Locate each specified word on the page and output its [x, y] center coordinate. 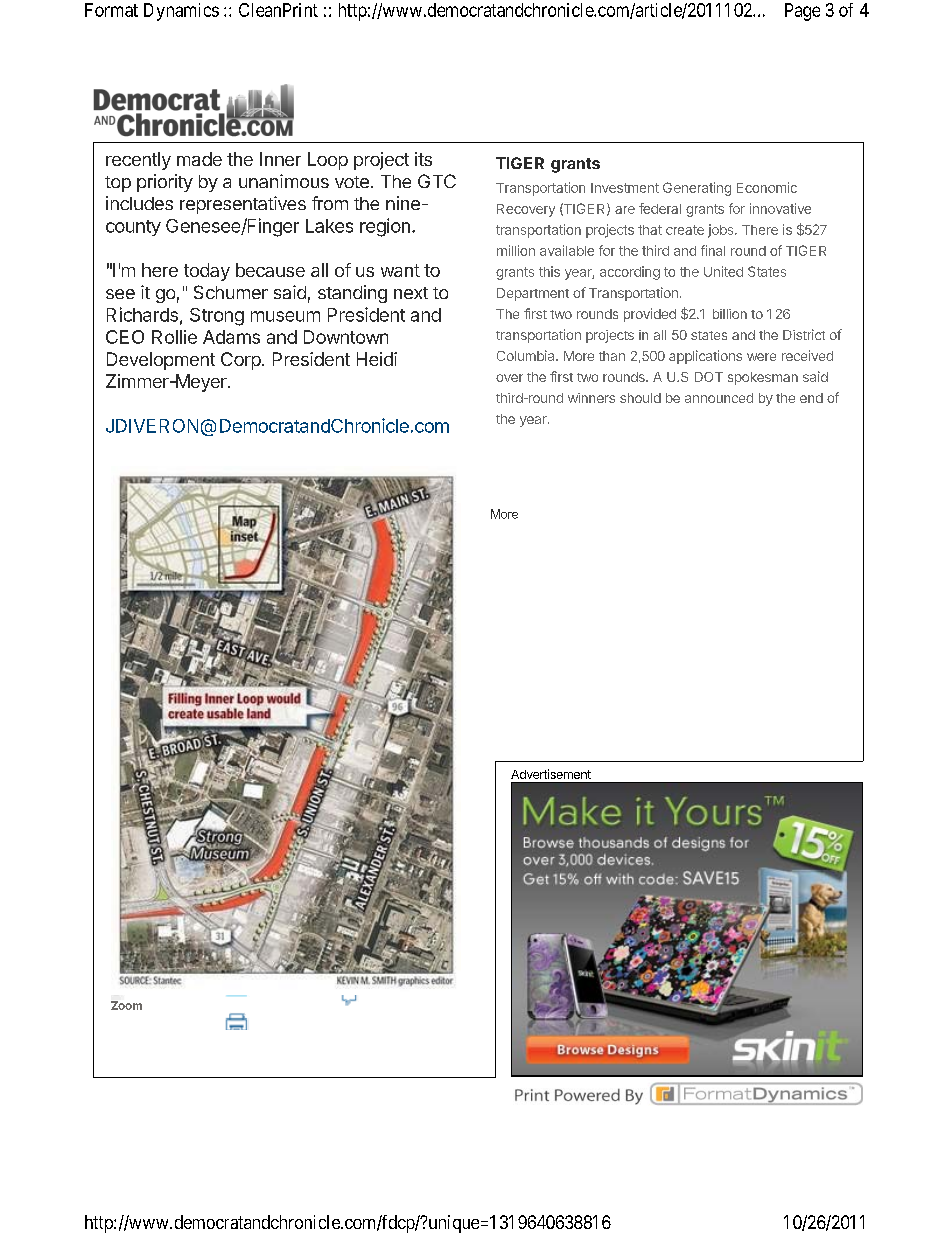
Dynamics [181, 12]
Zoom [126, 1005]
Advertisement [551, 774]
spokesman [763, 378]
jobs [722, 231]
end [811, 398]
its [423, 159]
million [516, 250]
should [640, 398]
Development [161, 361]
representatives [243, 205]
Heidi [377, 359]
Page [802, 12]
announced [719, 398]
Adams [231, 337]
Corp [241, 361]
